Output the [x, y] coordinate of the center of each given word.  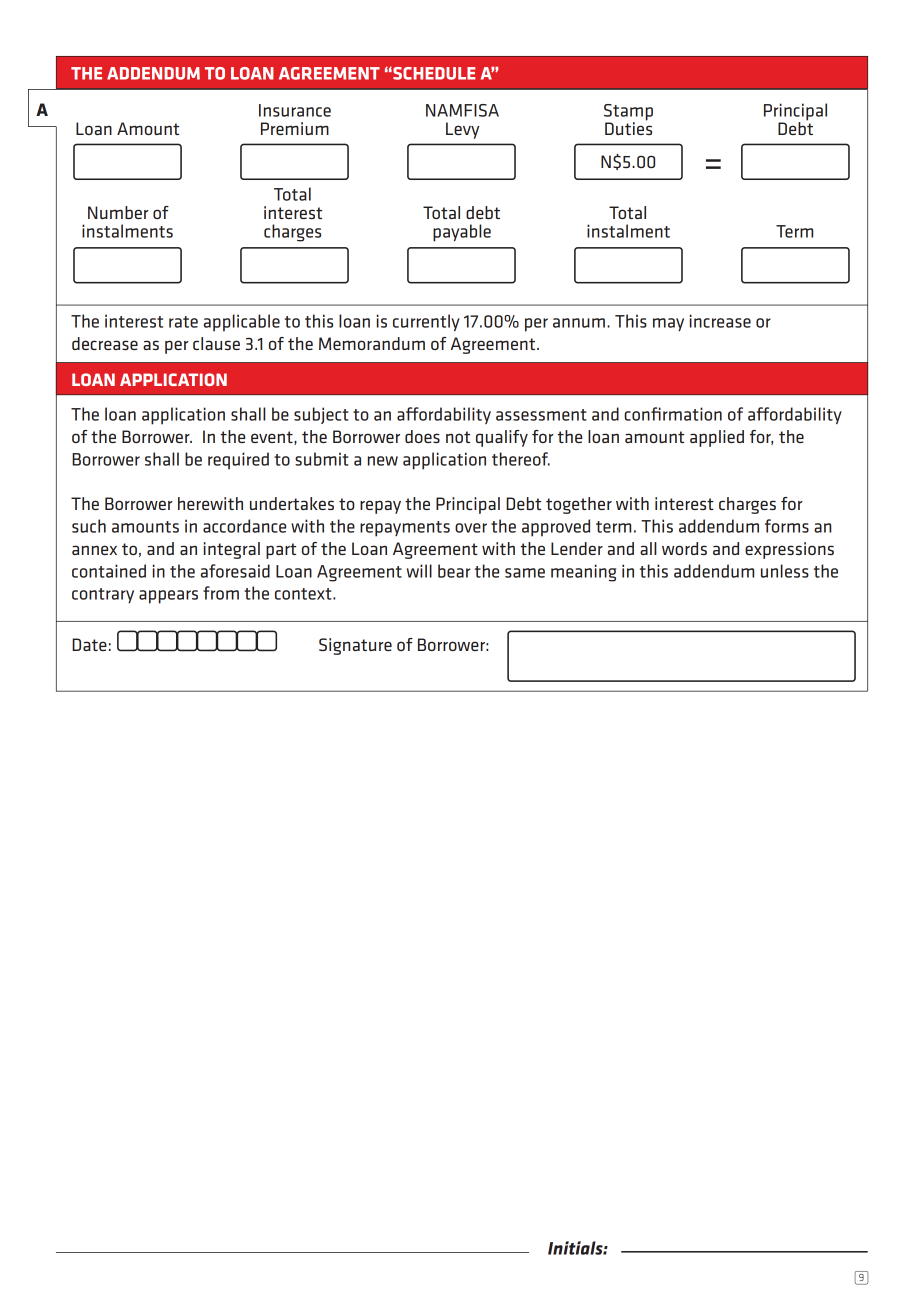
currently [426, 322]
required [238, 461]
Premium [295, 128]
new [383, 461]
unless [785, 571]
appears [168, 597]
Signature [355, 646]
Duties [628, 127]
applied [717, 438]
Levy [463, 130]
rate [183, 322]
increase [720, 321]
